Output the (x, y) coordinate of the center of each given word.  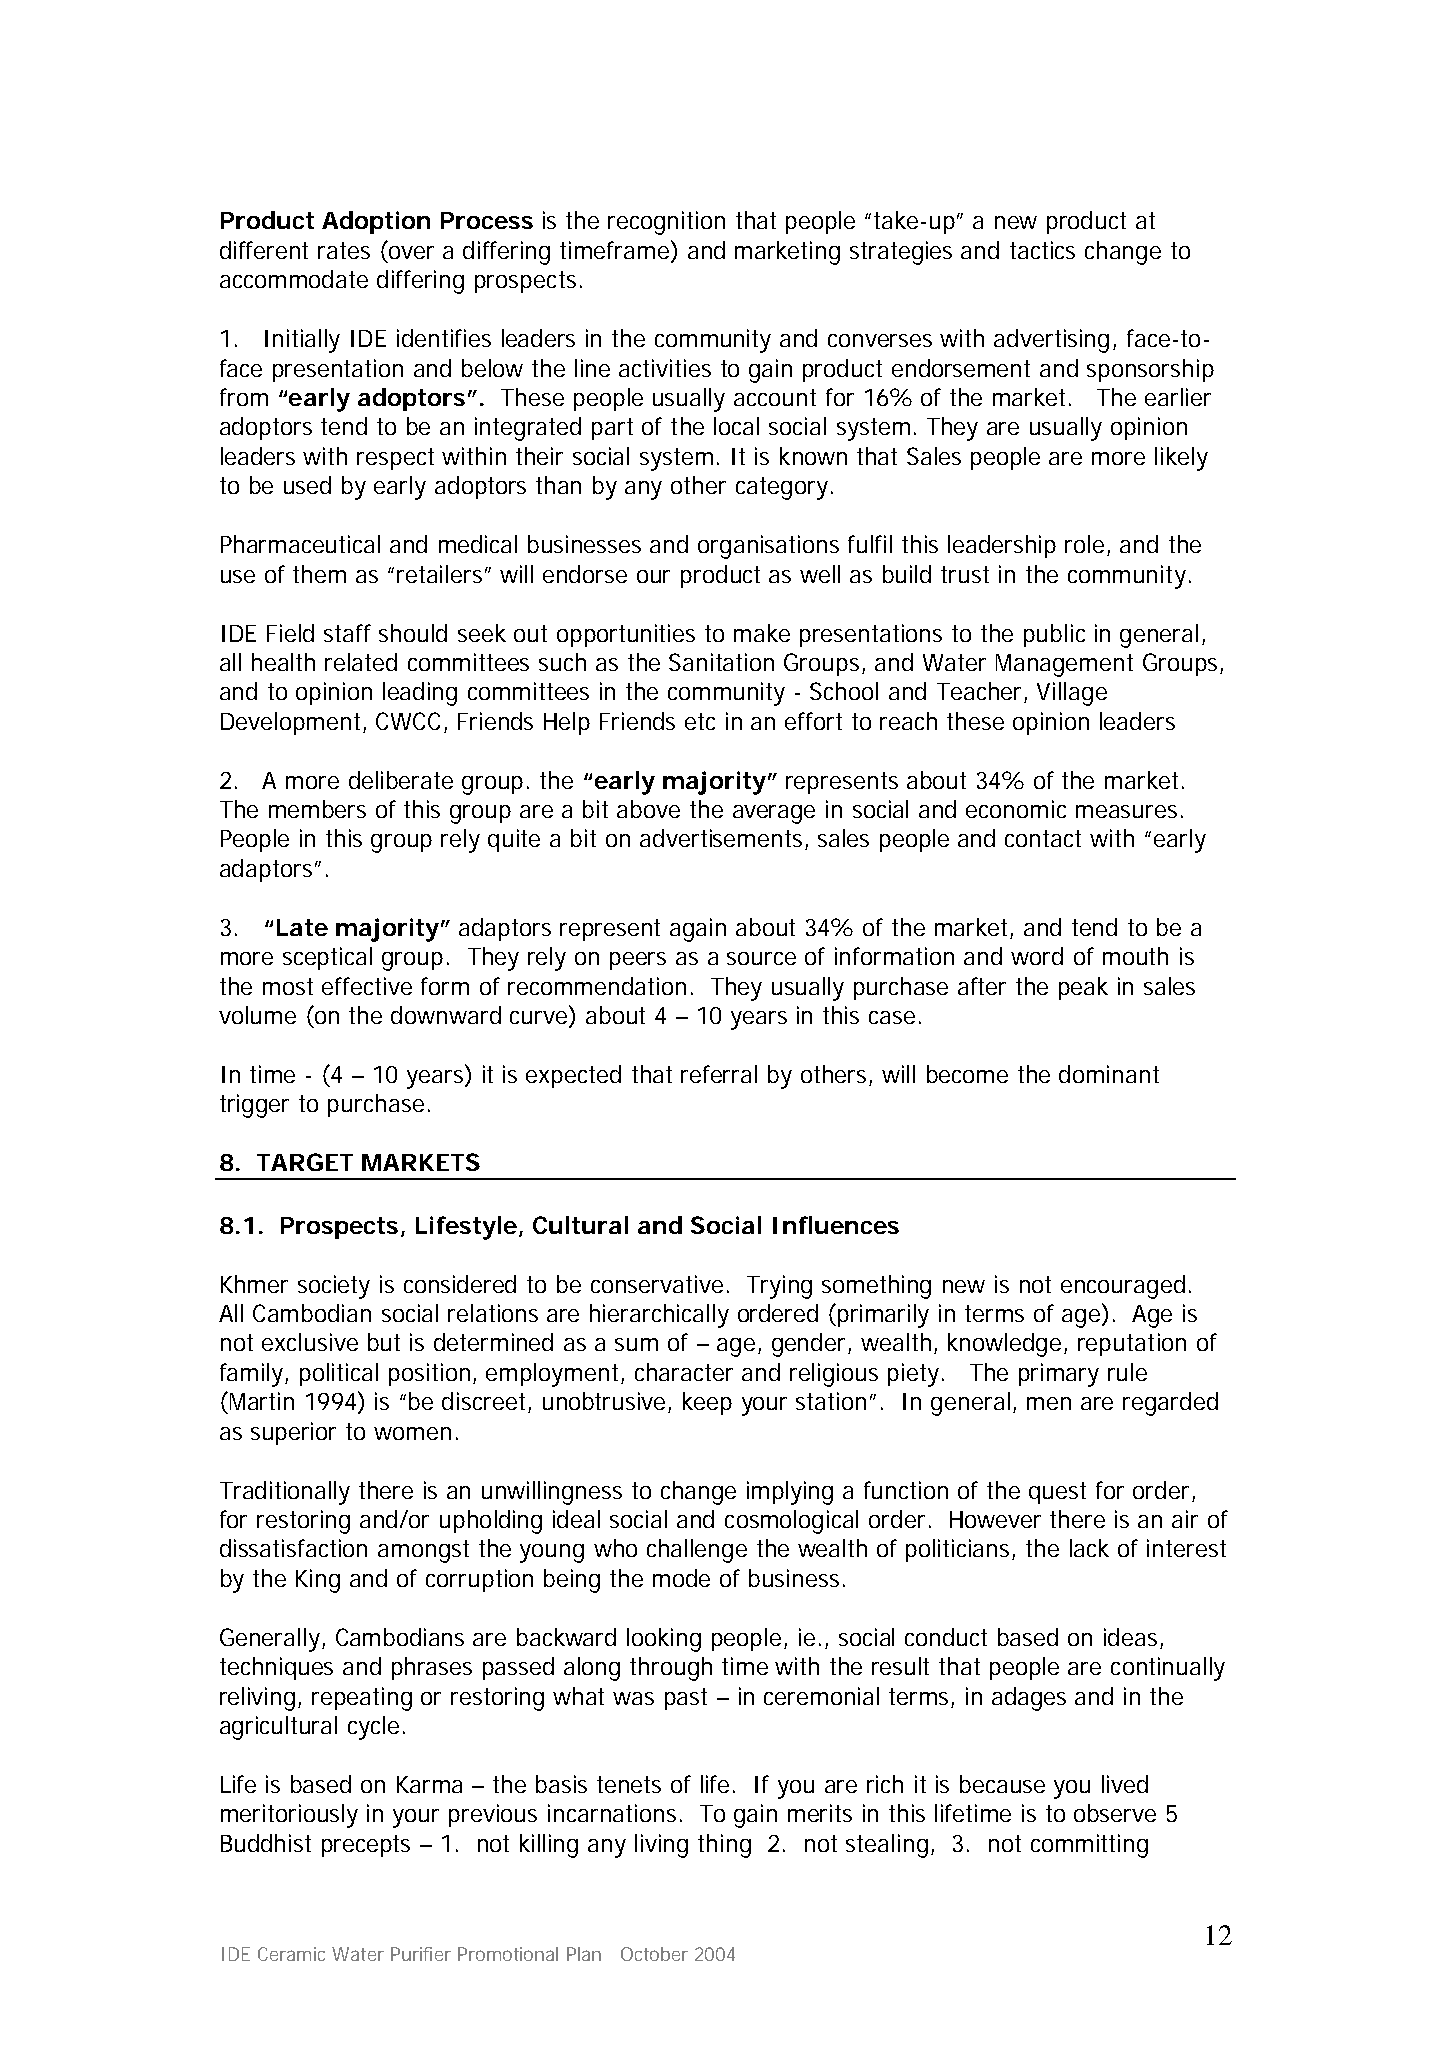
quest (1057, 1493)
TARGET (305, 1162)
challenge (697, 1551)
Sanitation (721, 662)
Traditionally (285, 1493)
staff (347, 633)
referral (719, 1074)
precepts (366, 1846)
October (654, 1954)
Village (1072, 694)
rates (344, 250)
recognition (666, 223)
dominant (1109, 1074)
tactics (1042, 250)
